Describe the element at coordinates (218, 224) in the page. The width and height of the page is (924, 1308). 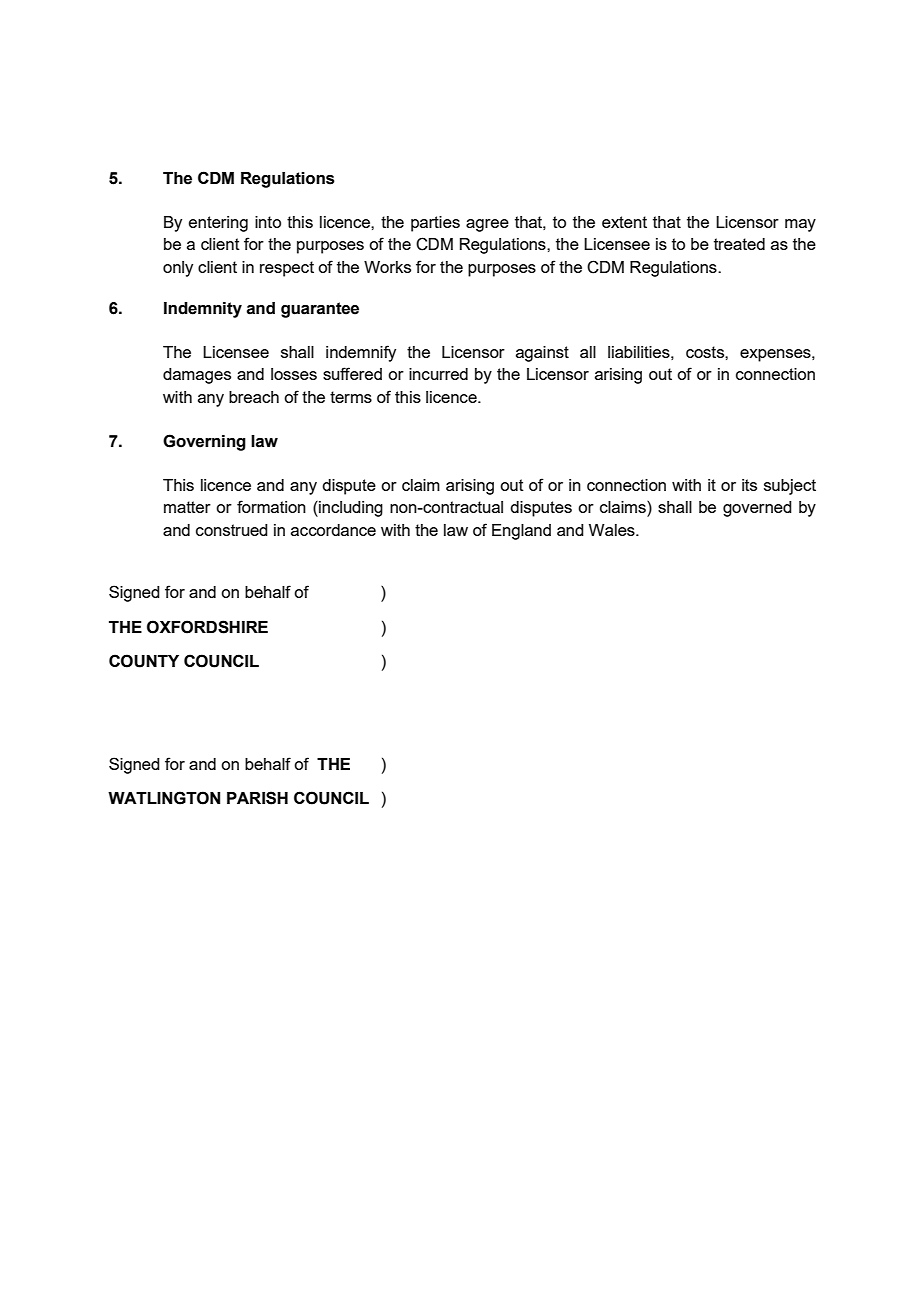
I see `entering` at that location.
